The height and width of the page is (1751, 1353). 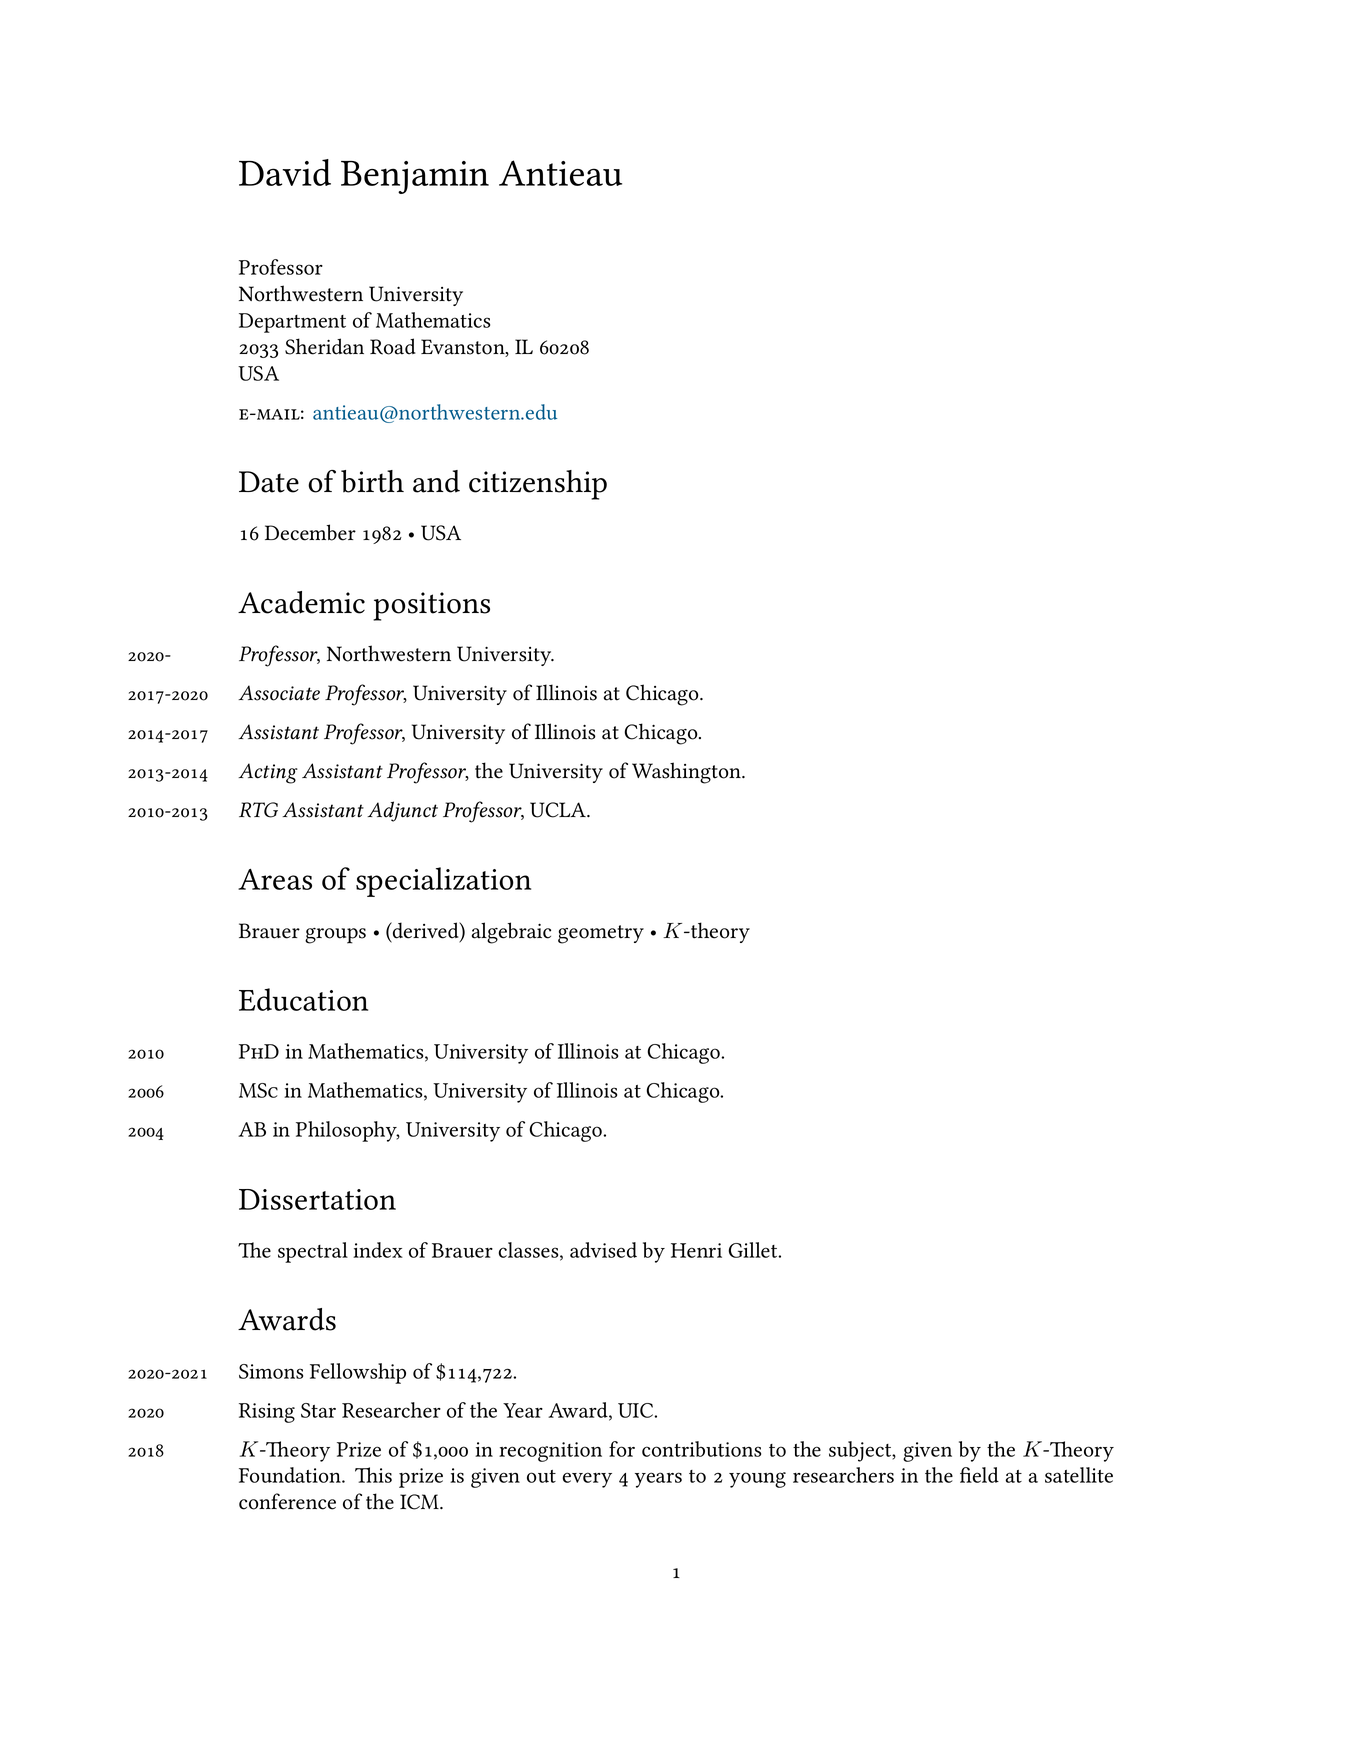 What do you see at coordinates (373, 1475) in the page?
I see `This` at bounding box center [373, 1475].
